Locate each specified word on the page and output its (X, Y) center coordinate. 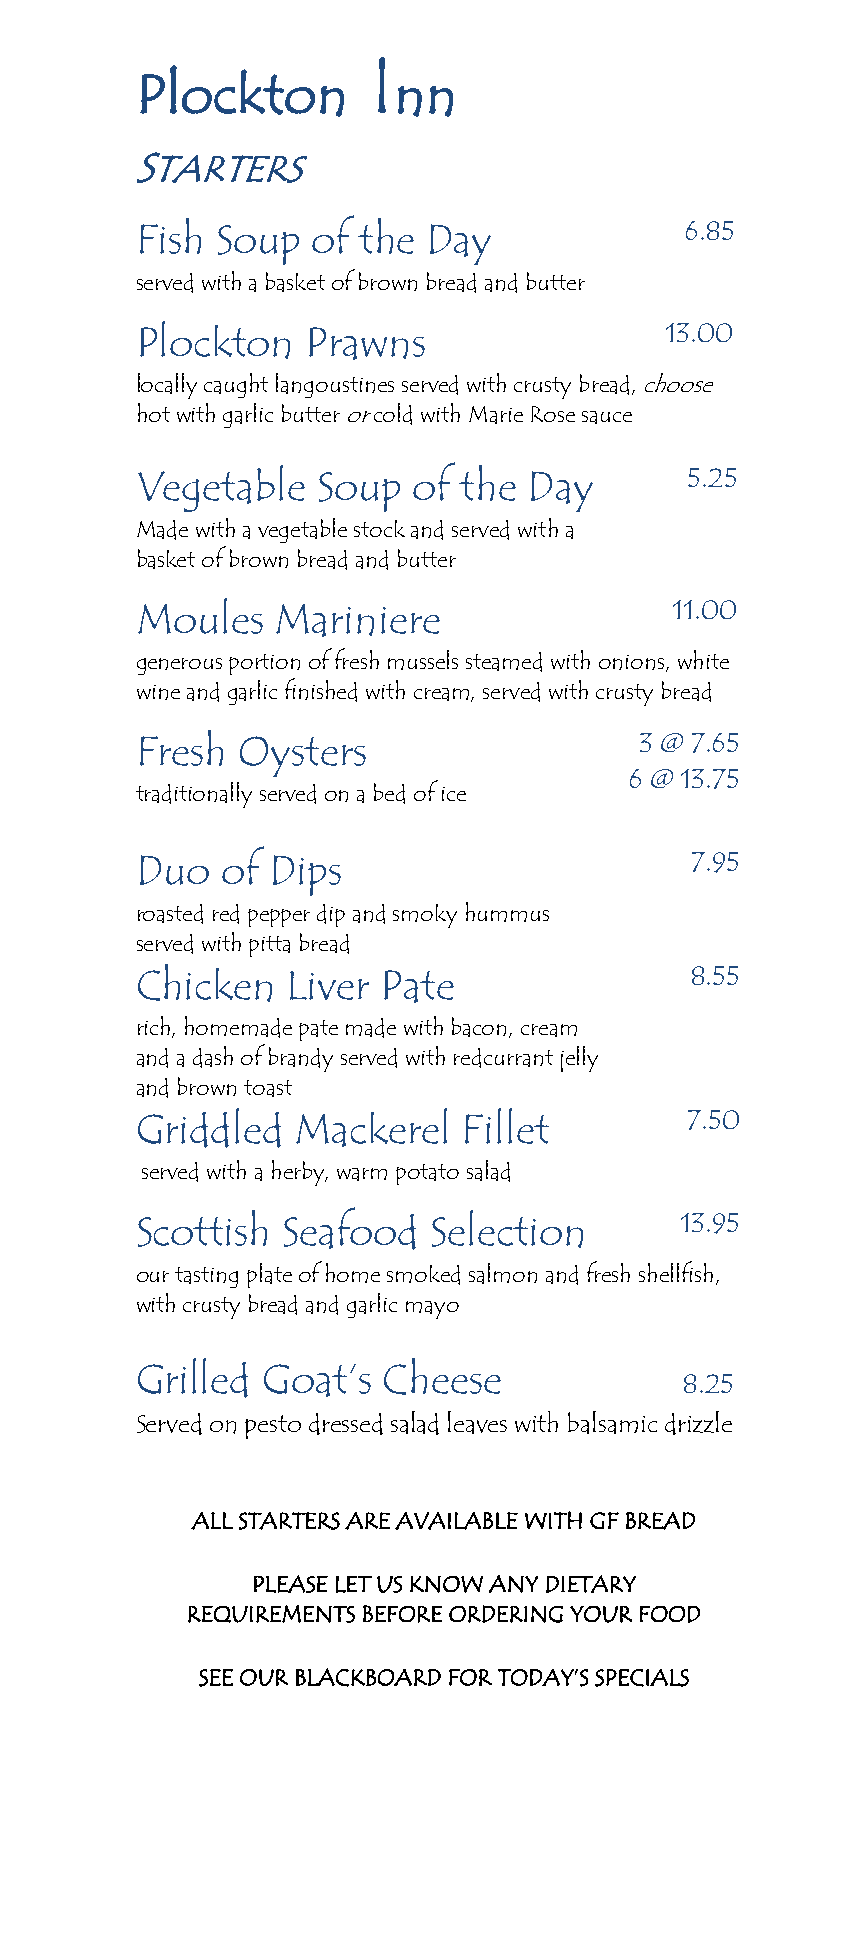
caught (236, 385)
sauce (607, 417)
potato (427, 1174)
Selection (507, 1229)
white (703, 659)
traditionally (194, 795)
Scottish (202, 1228)
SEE (216, 1678)
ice (454, 794)
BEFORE (402, 1614)
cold (393, 414)
